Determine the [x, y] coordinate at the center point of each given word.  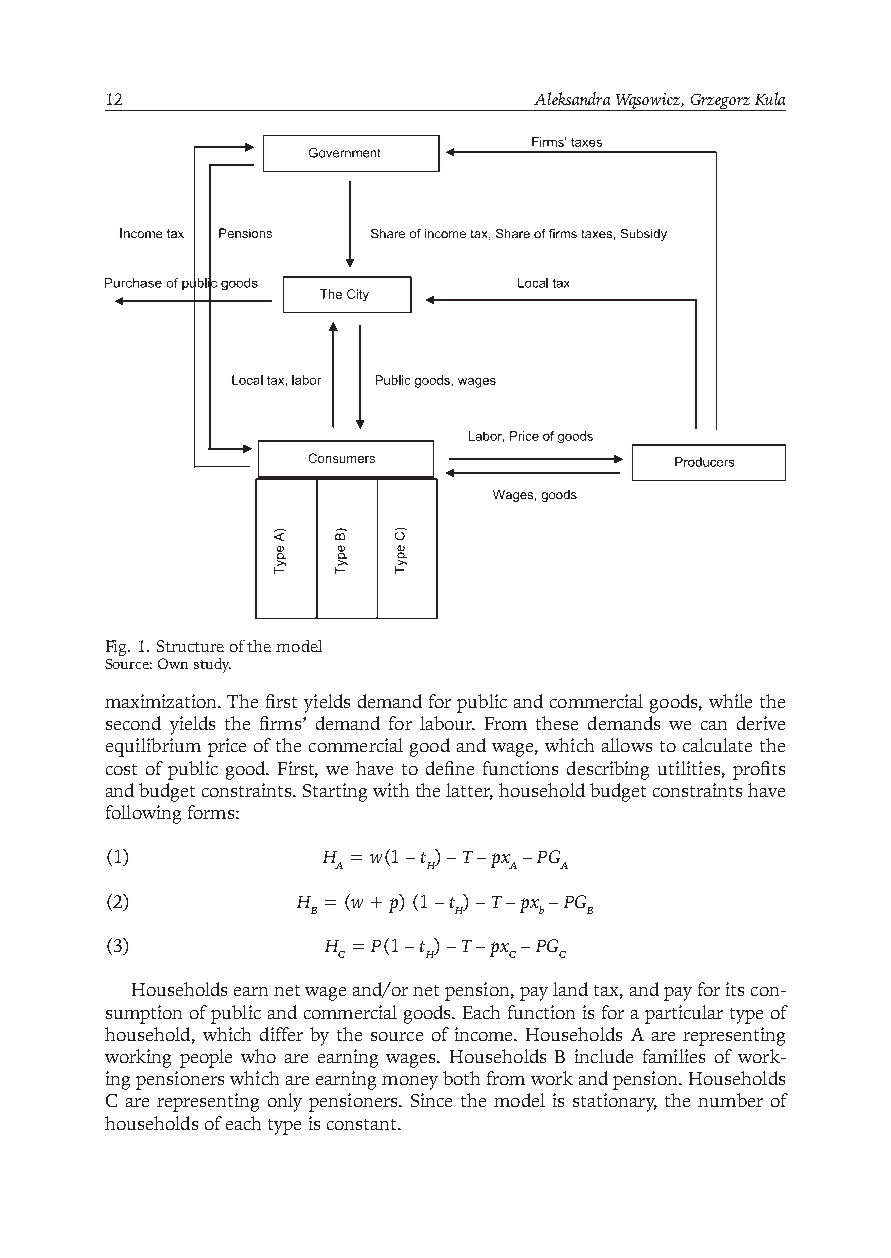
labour [447, 723]
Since [431, 1100]
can [714, 725]
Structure [190, 646]
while [730, 701]
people [206, 1058]
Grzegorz [720, 102]
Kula [770, 98]
